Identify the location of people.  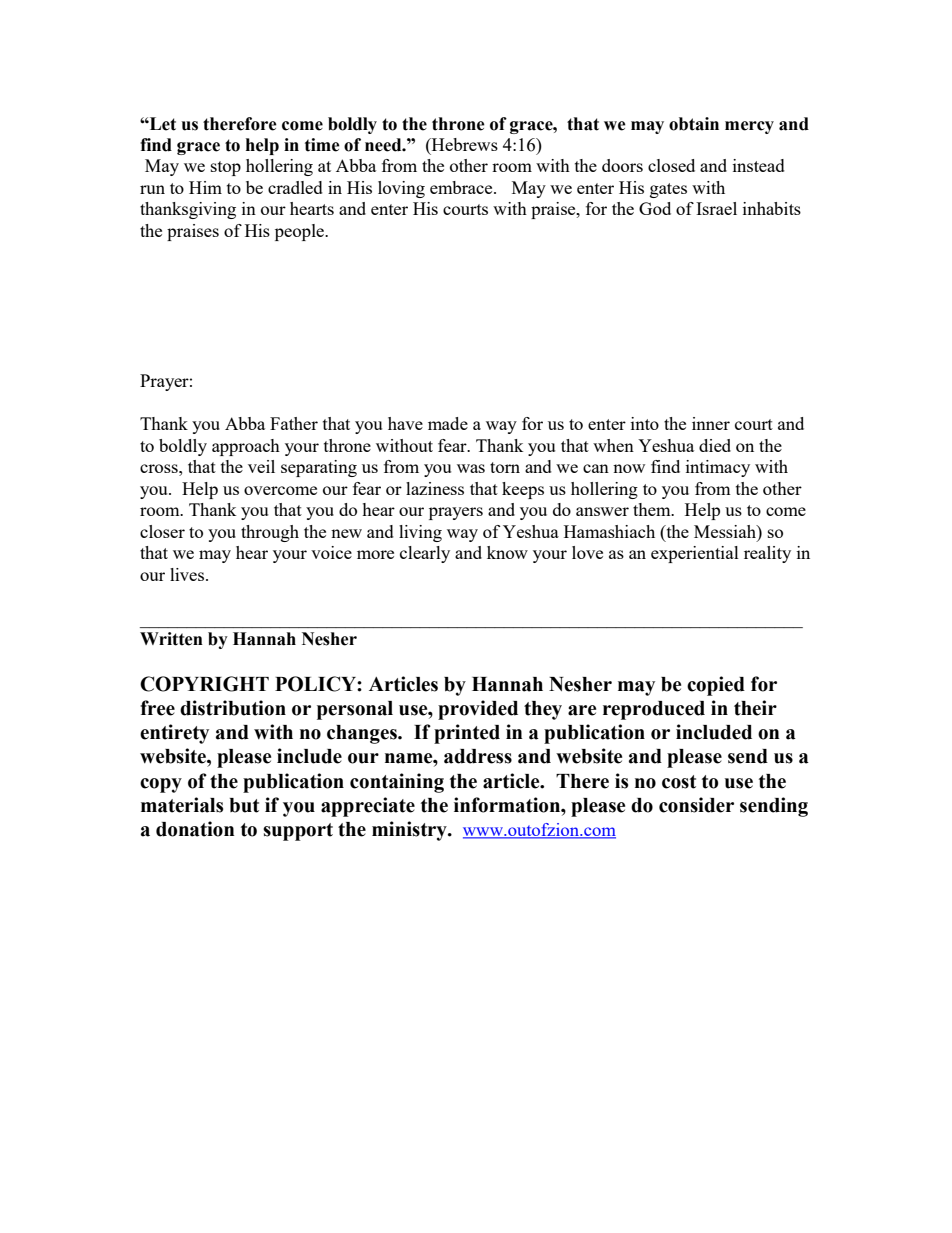
(300, 232).
